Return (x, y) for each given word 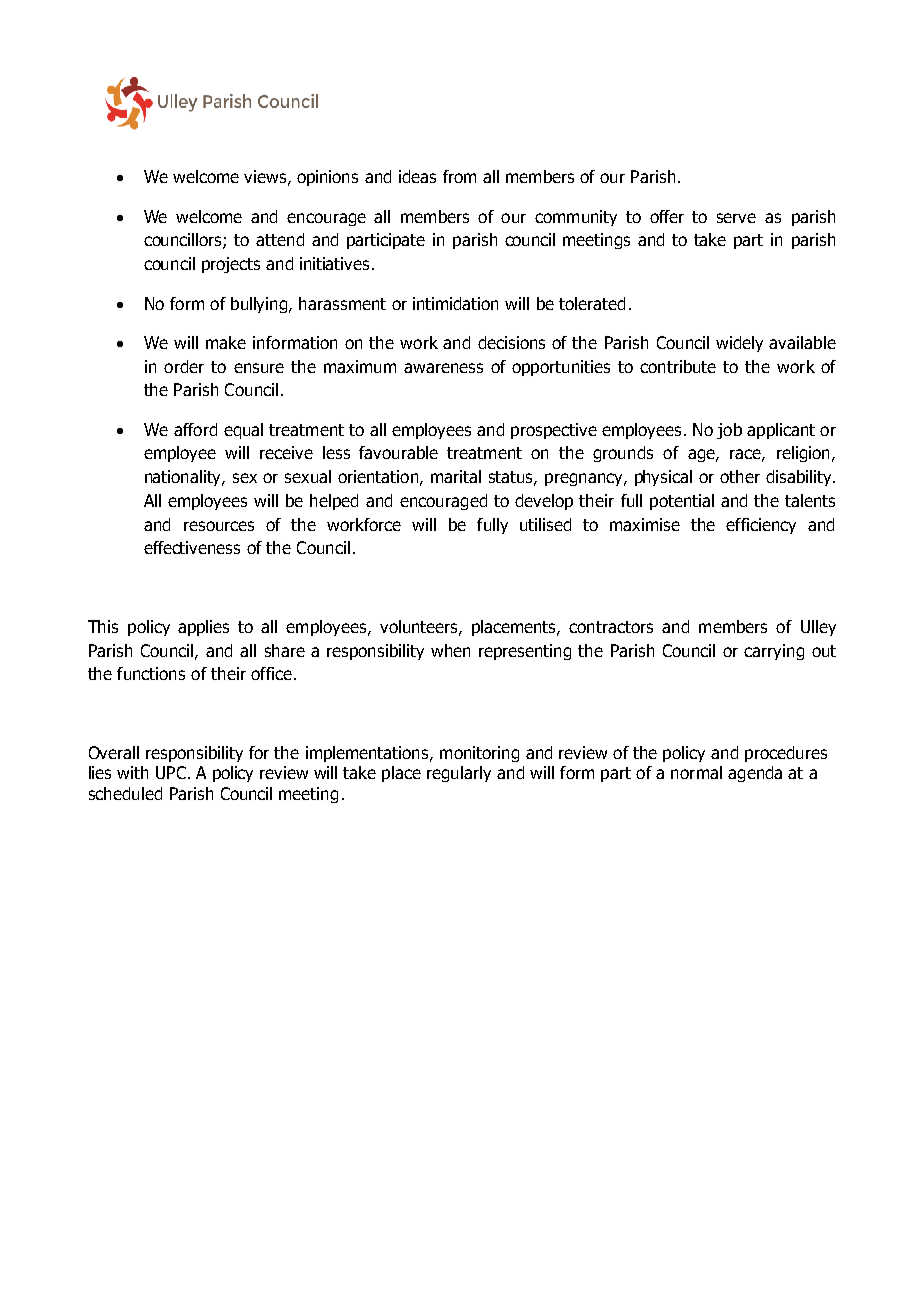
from (459, 176)
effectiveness (192, 547)
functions (151, 673)
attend (280, 239)
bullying (260, 305)
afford (195, 429)
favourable (398, 452)
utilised (545, 524)
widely (739, 344)
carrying (774, 652)
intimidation (455, 303)
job (729, 431)
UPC (171, 772)
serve (736, 218)
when (450, 650)
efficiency (761, 526)
